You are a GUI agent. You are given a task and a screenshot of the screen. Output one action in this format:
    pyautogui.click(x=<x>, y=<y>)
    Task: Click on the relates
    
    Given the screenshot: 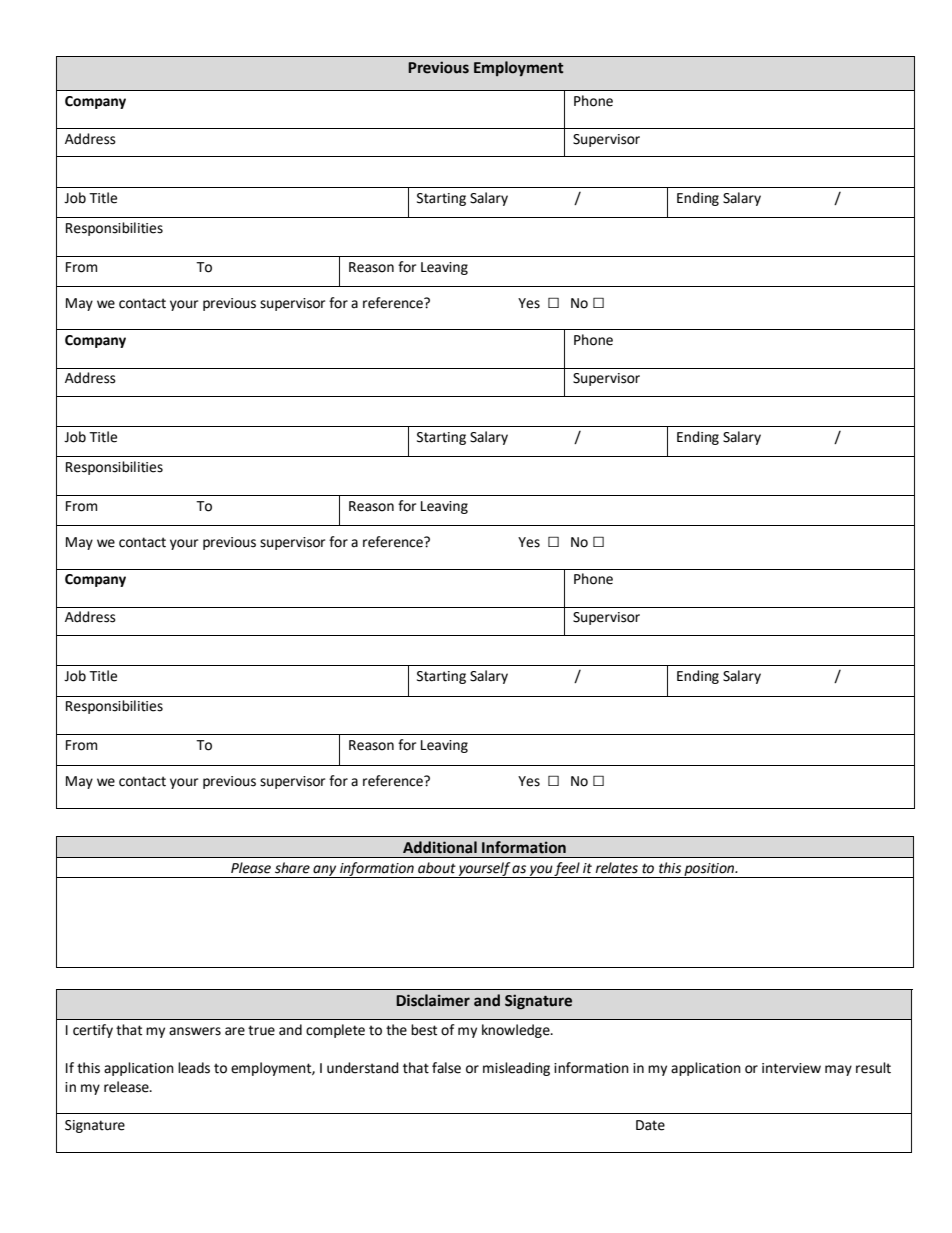 What is the action you would take?
    pyautogui.click(x=616, y=868)
